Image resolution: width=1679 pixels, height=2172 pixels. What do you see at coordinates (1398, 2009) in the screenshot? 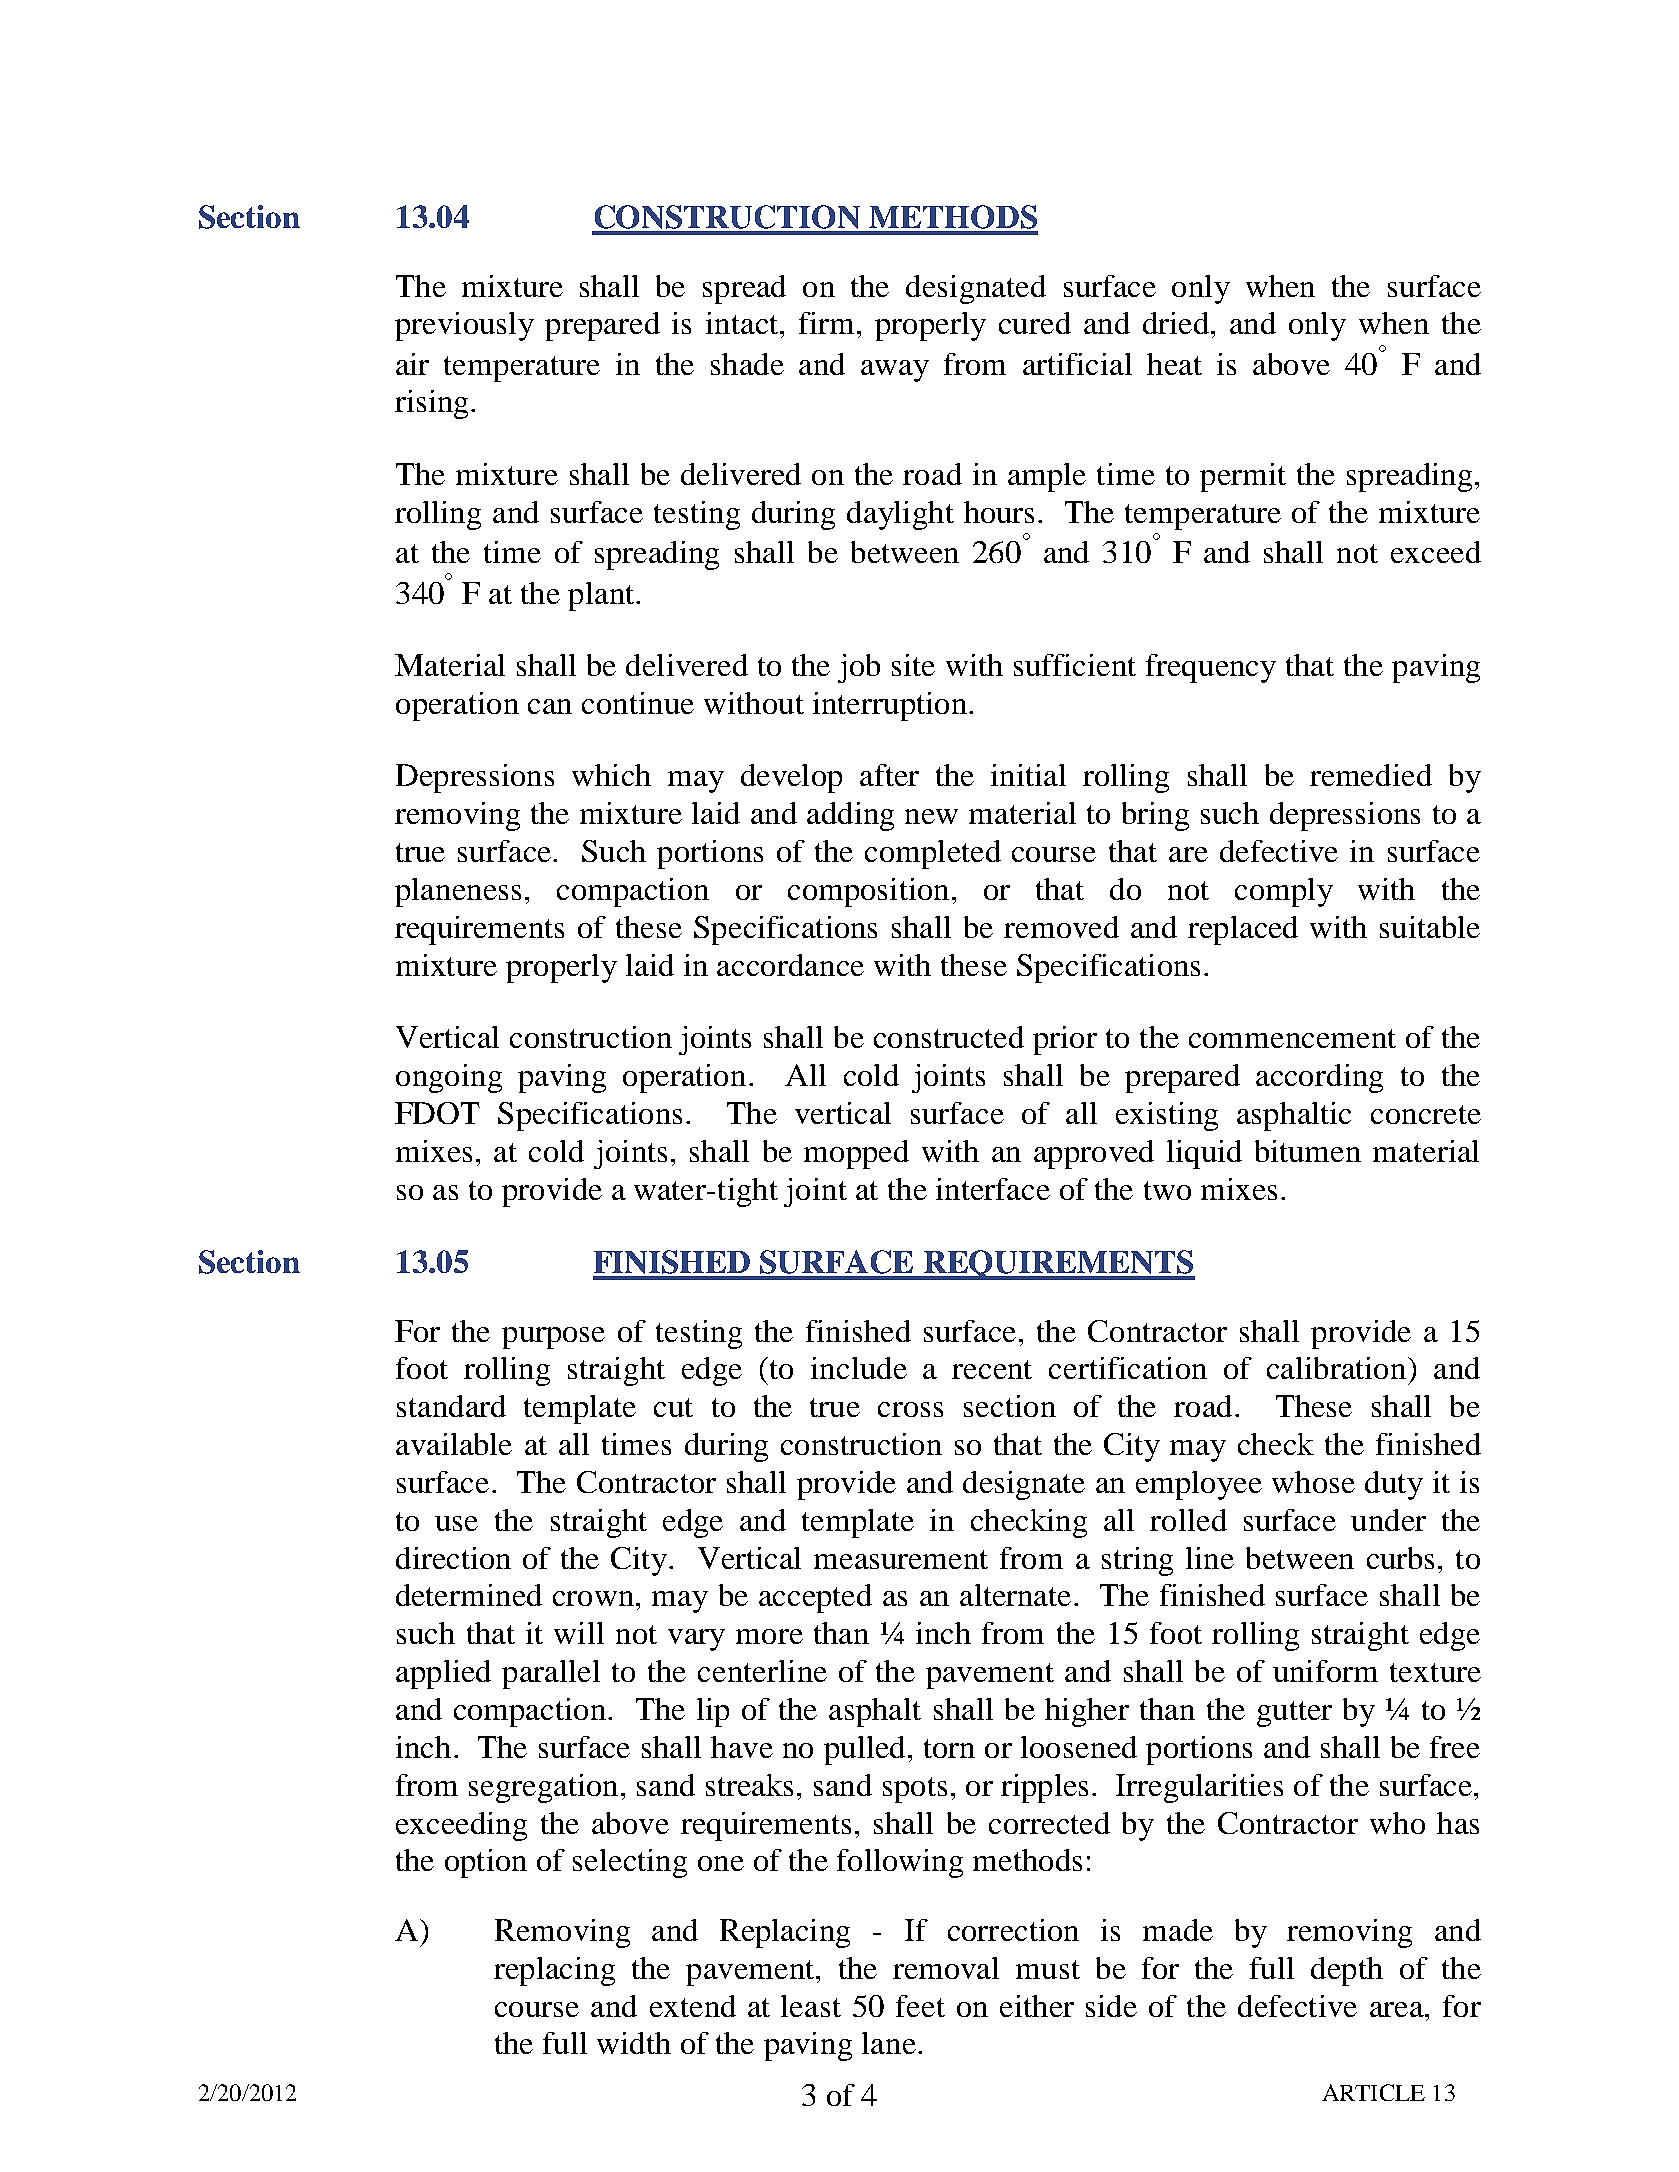
I see `area` at bounding box center [1398, 2009].
